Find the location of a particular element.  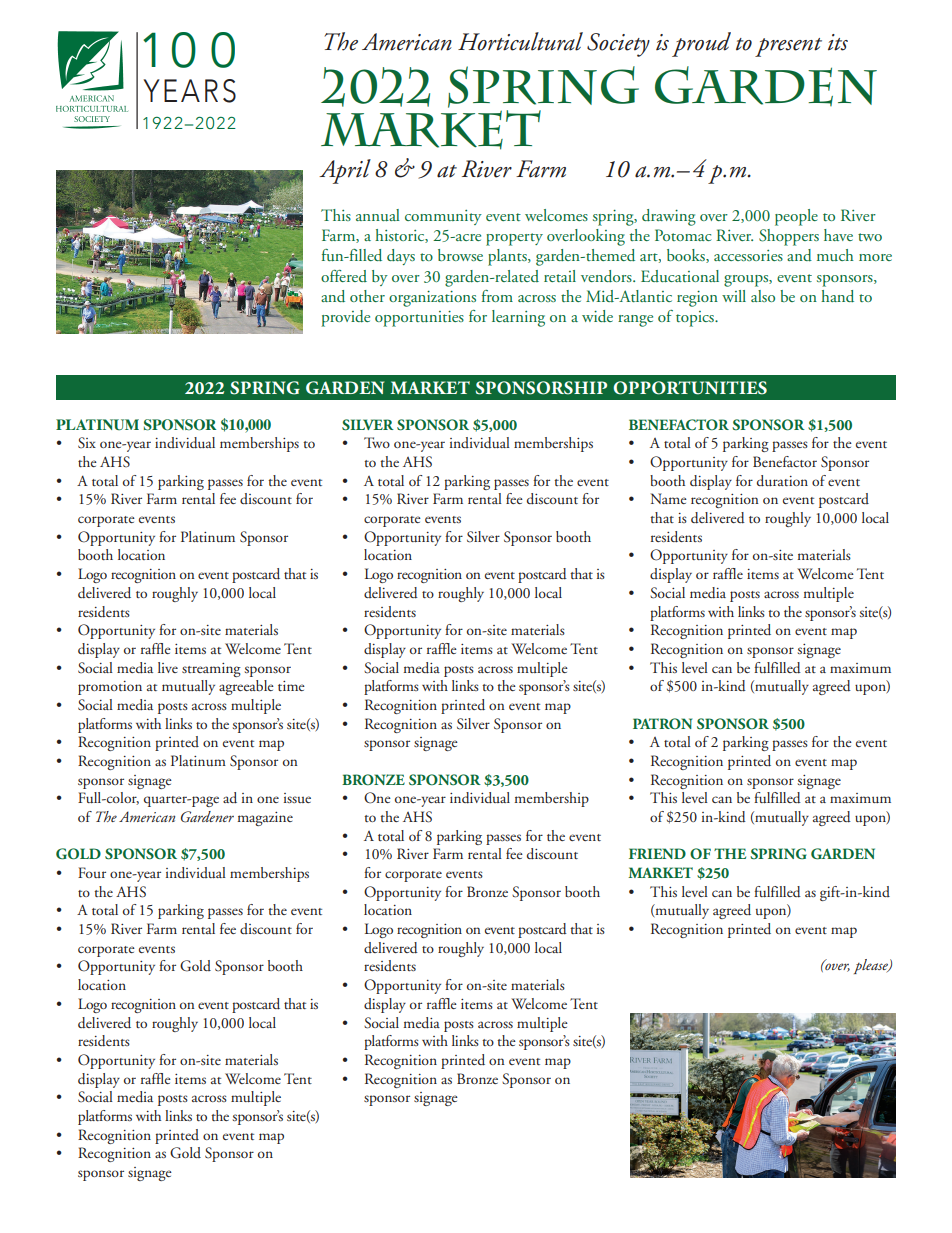

April is located at coordinates (345, 171).
